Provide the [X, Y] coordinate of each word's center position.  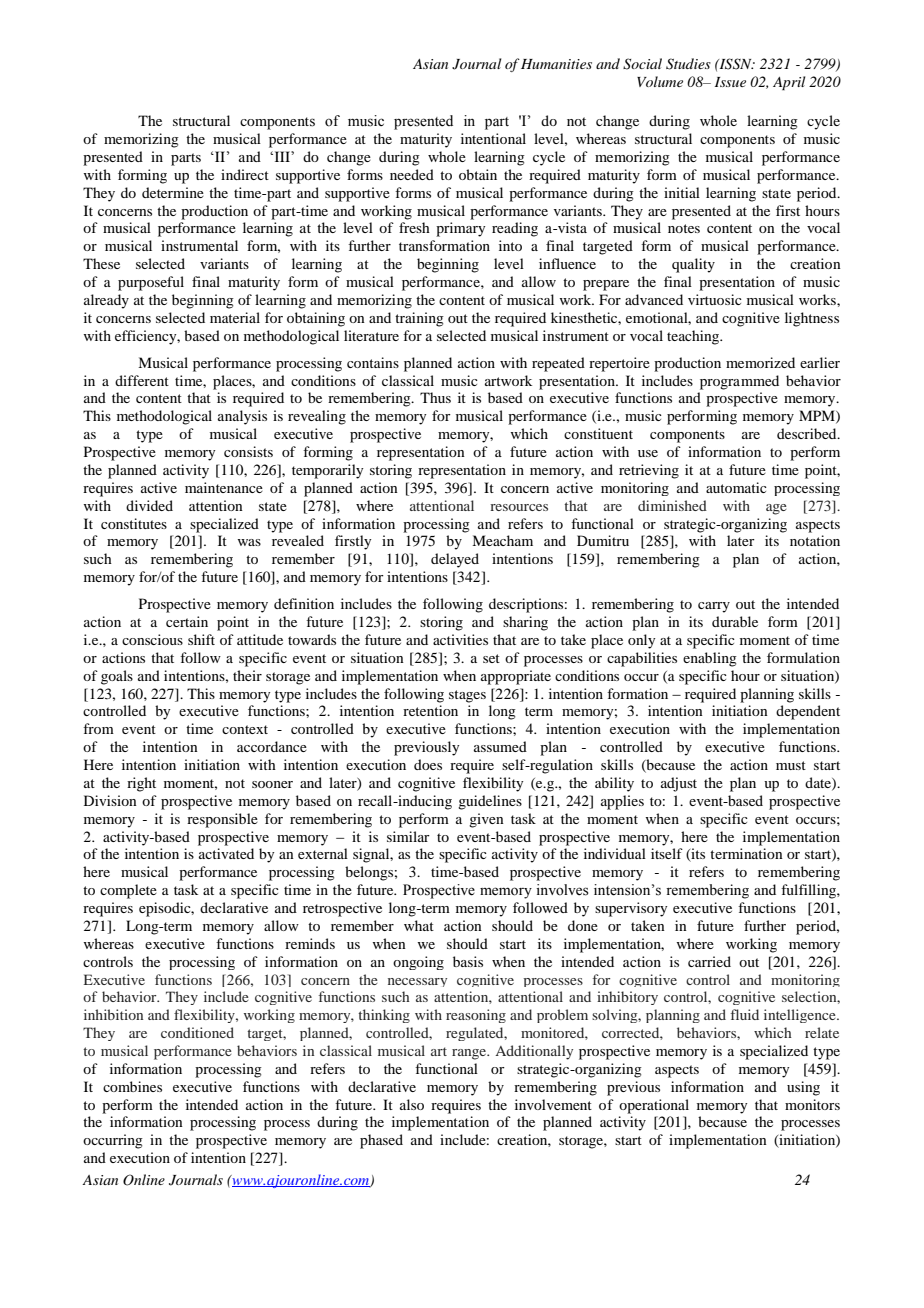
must [791, 765]
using [803, 1088]
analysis [242, 417]
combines [132, 1086]
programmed [739, 382]
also [412, 1104]
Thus [435, 397]
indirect [245, 174]
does [428, 764]
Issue [730, 82]
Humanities [556, 64]
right [141, 784]
